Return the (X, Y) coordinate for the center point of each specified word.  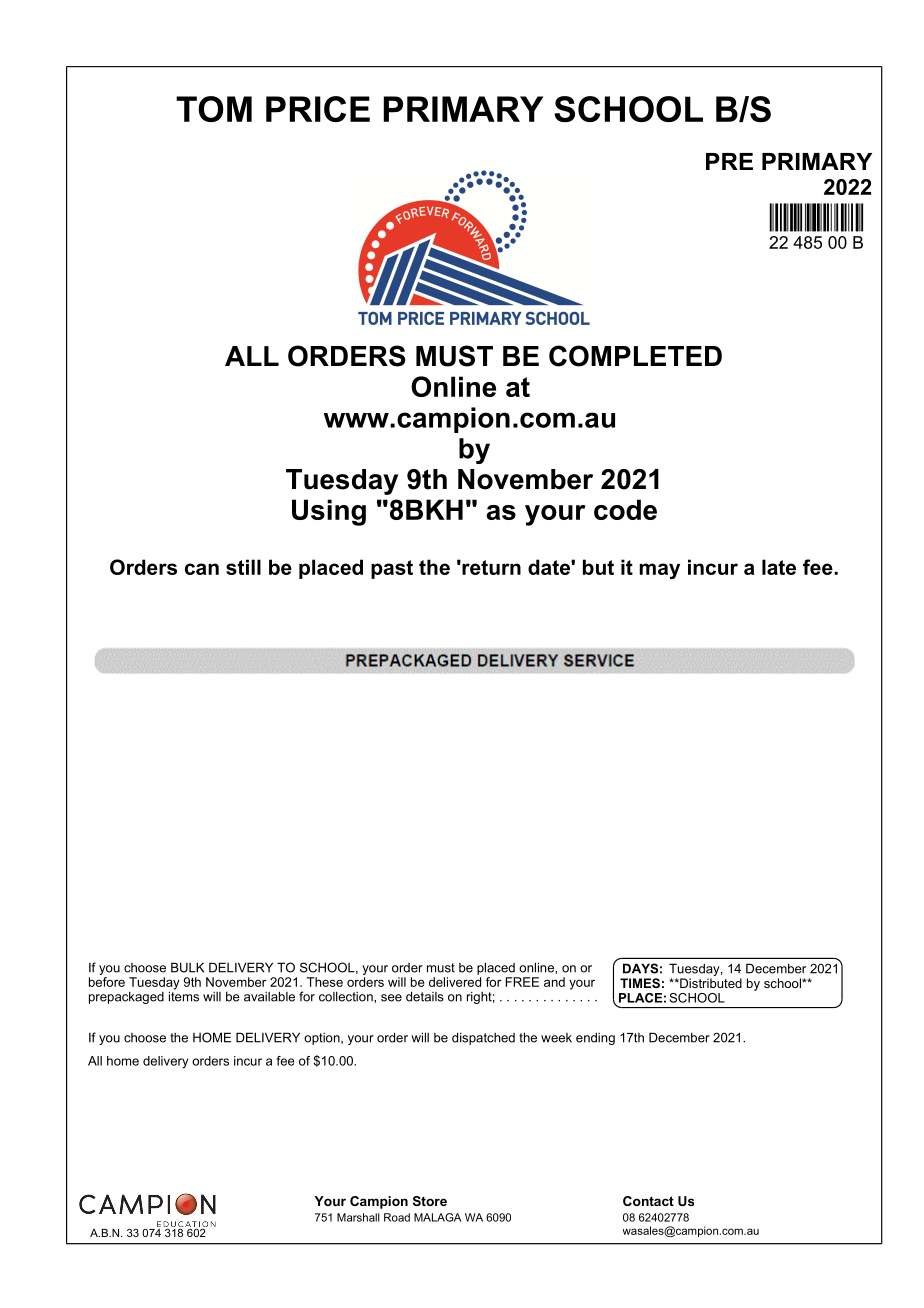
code (625, 509)
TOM (214, 109)
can (202, 569)
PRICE (318, 109)
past (392, 569)
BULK (187, 967)
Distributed (710, 983)
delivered (455, 982)
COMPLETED (635, 356)
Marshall (358, 1217)
